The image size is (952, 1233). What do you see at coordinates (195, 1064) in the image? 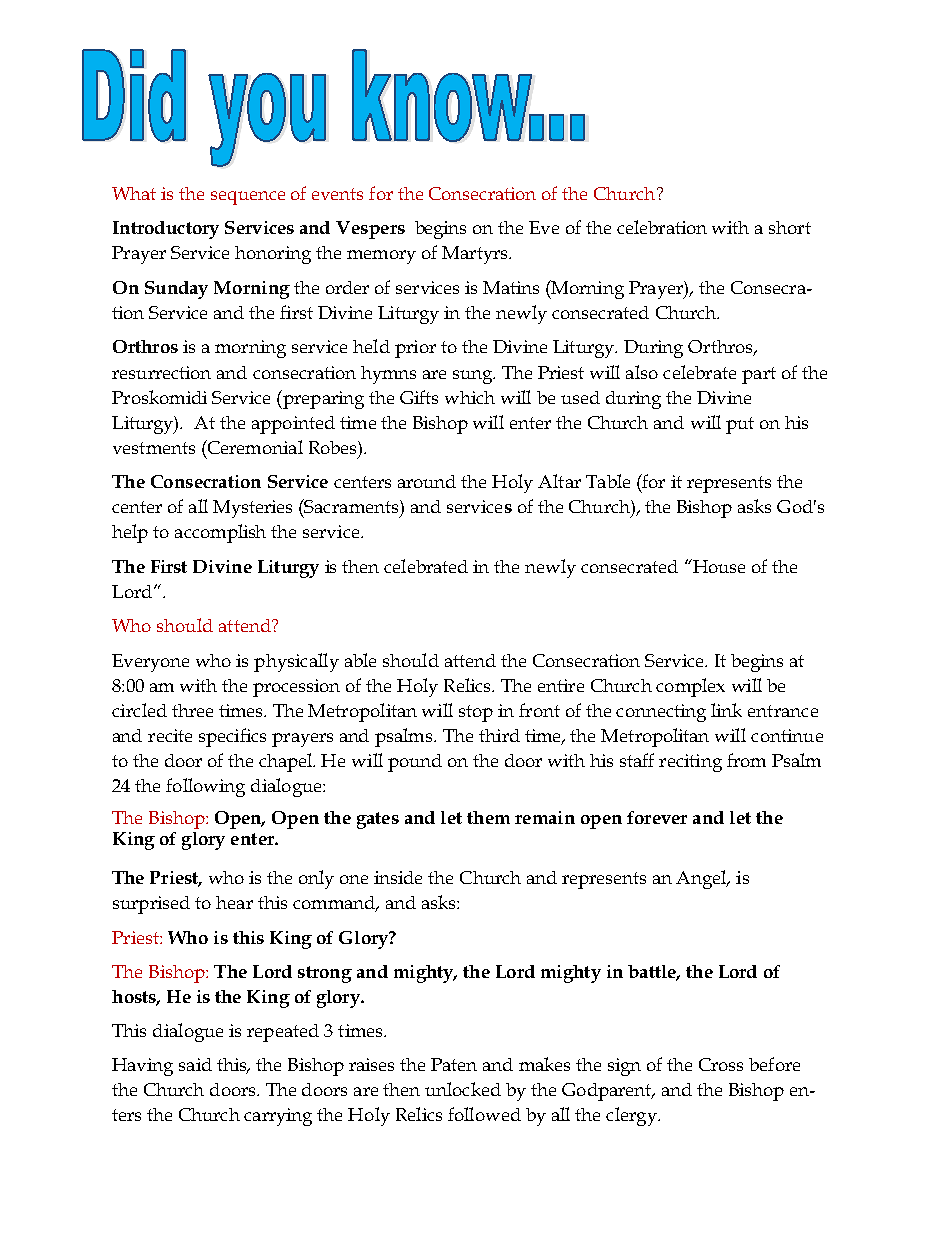
I see `said` at bounding box center [195, 1064].
